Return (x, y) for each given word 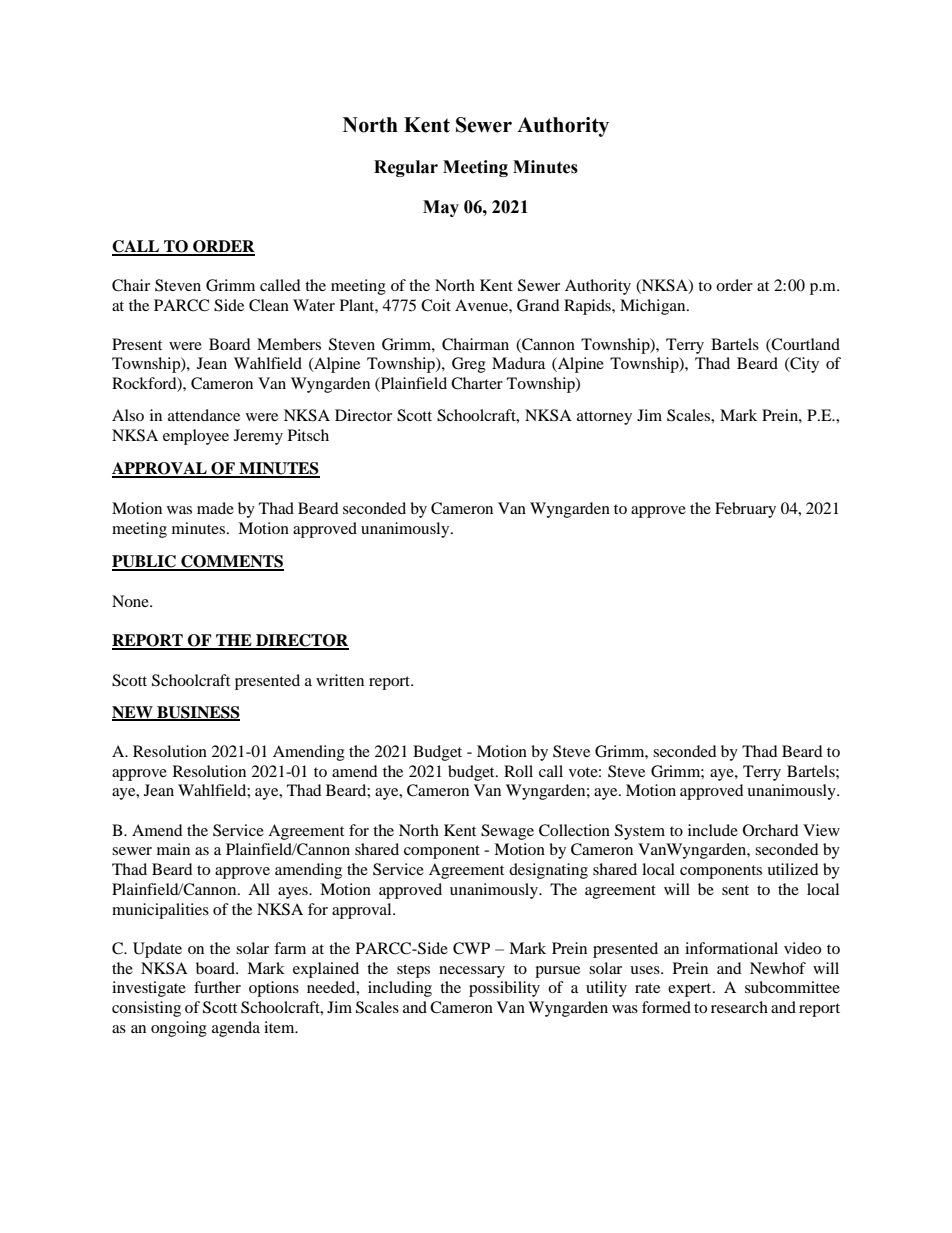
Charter (477, 383)
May (441, 208)
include (713, 830)
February (745, 510)
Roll (518, 771)
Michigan (654, 307)
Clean (269, 305)
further (217, 987)
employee (196, 437)
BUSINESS (197, 713)
